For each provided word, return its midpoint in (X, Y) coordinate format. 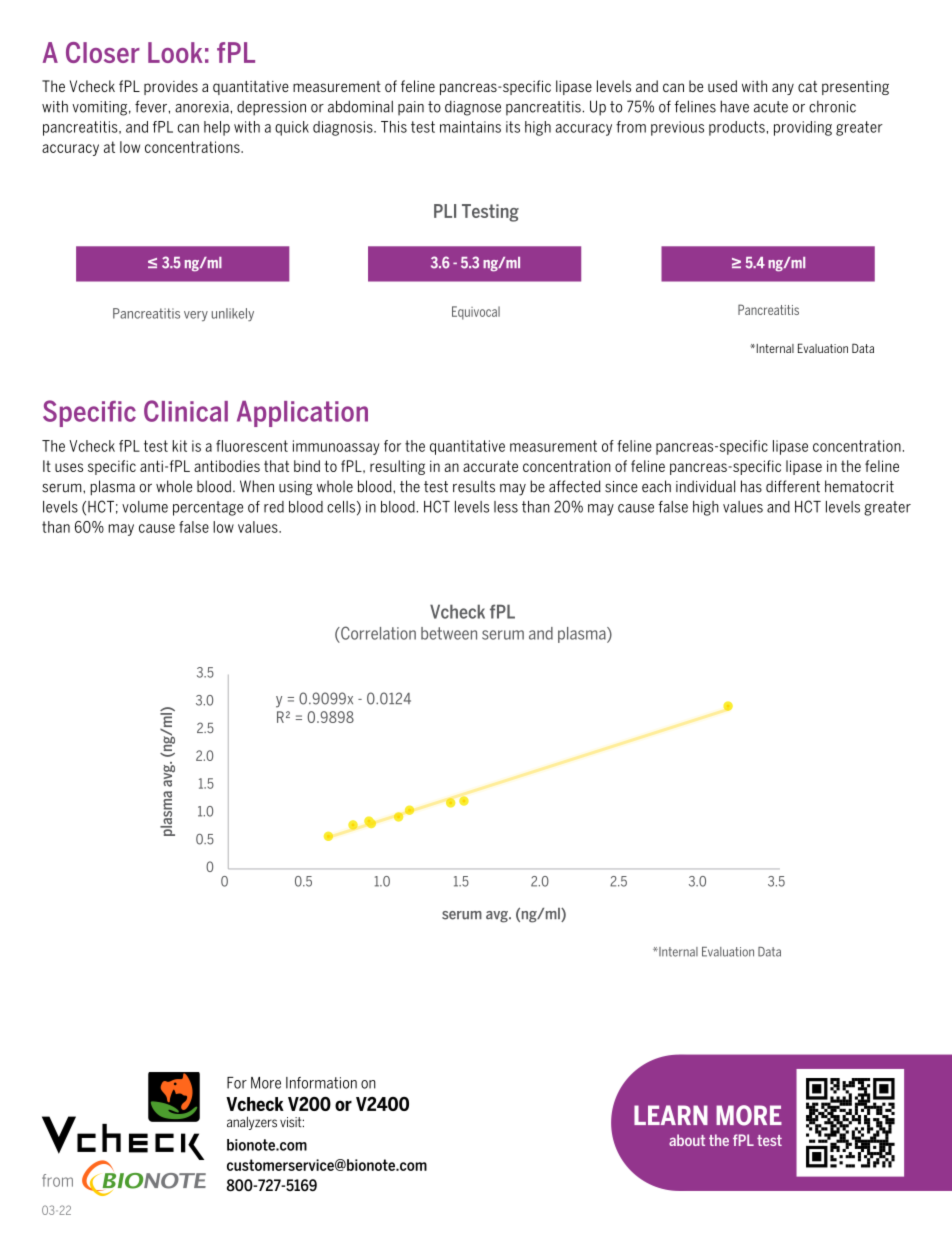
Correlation (377, 633)
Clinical (186, 411)
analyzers (252, 1123)
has (751, 486)
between (449, 633)
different (793, 486)
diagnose (473, 108)
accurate (490, 466)
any (783, 89)
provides (171, 87)
